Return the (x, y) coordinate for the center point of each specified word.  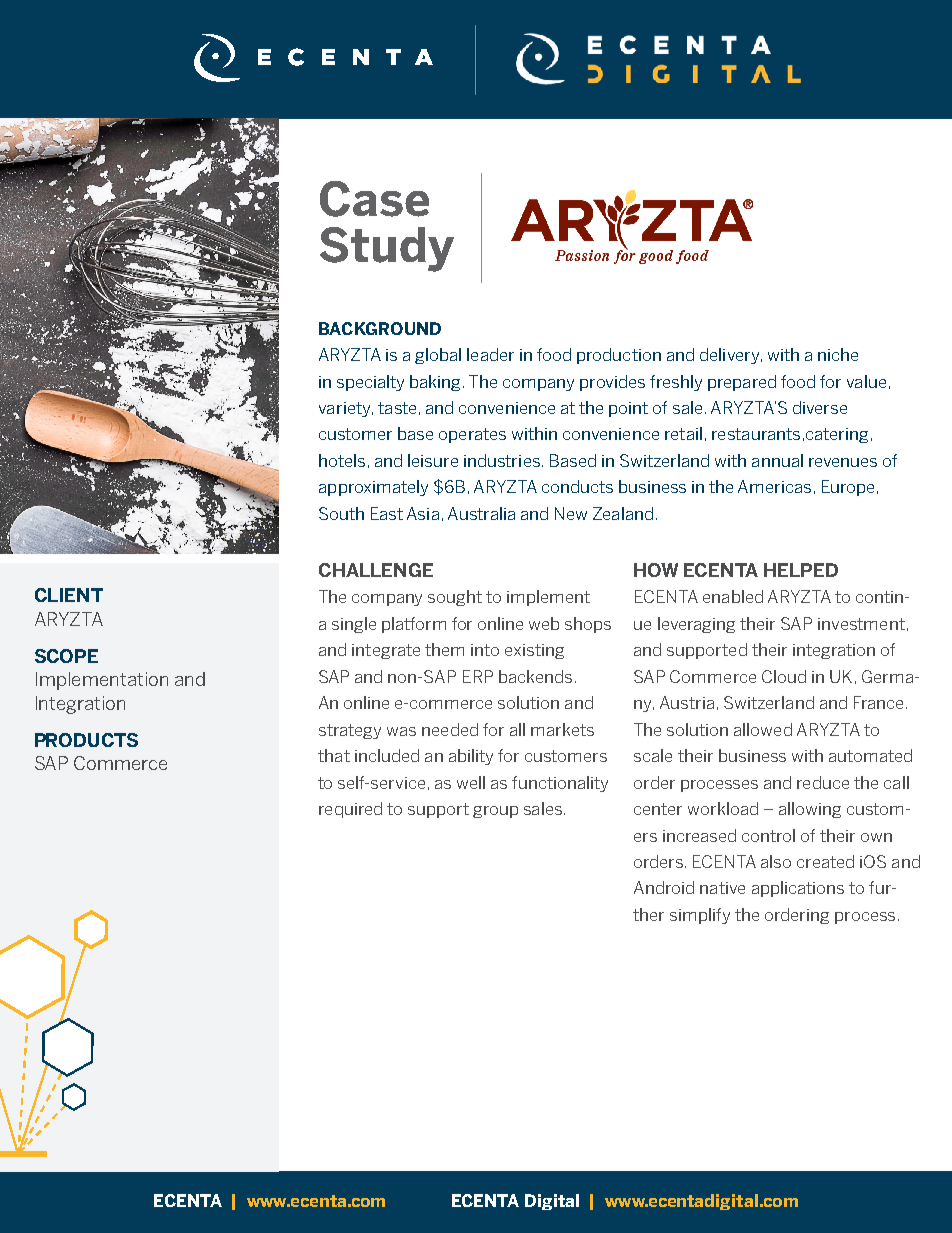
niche (838, 354)
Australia (481, 513)
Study (387, 249)
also (776, 861)
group (495, 812)
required (350, 810)
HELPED (801, 570)
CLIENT (69, 595)
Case (374, 199)
